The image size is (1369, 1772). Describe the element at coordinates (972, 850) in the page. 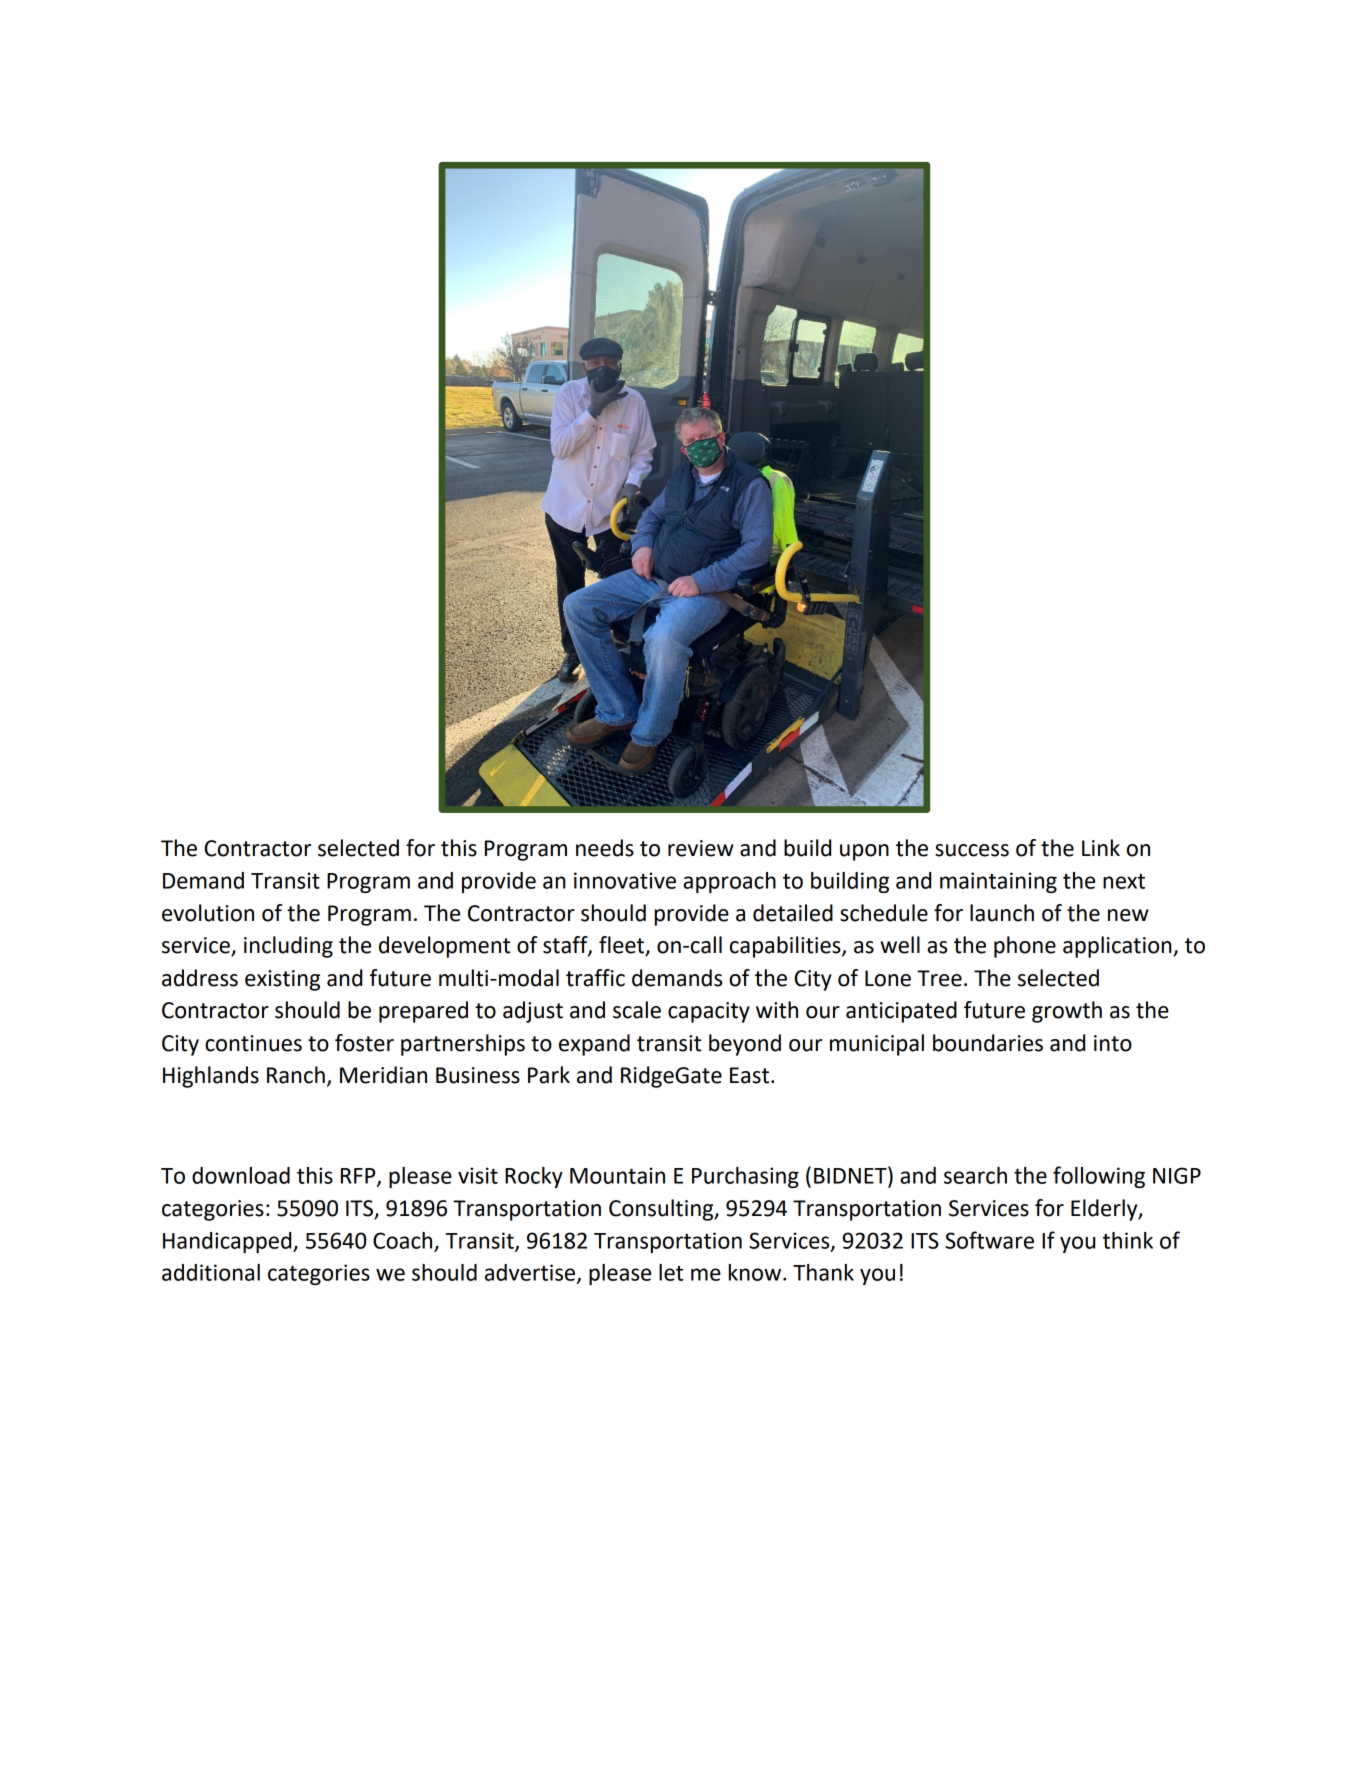

I see `success` at that location.
